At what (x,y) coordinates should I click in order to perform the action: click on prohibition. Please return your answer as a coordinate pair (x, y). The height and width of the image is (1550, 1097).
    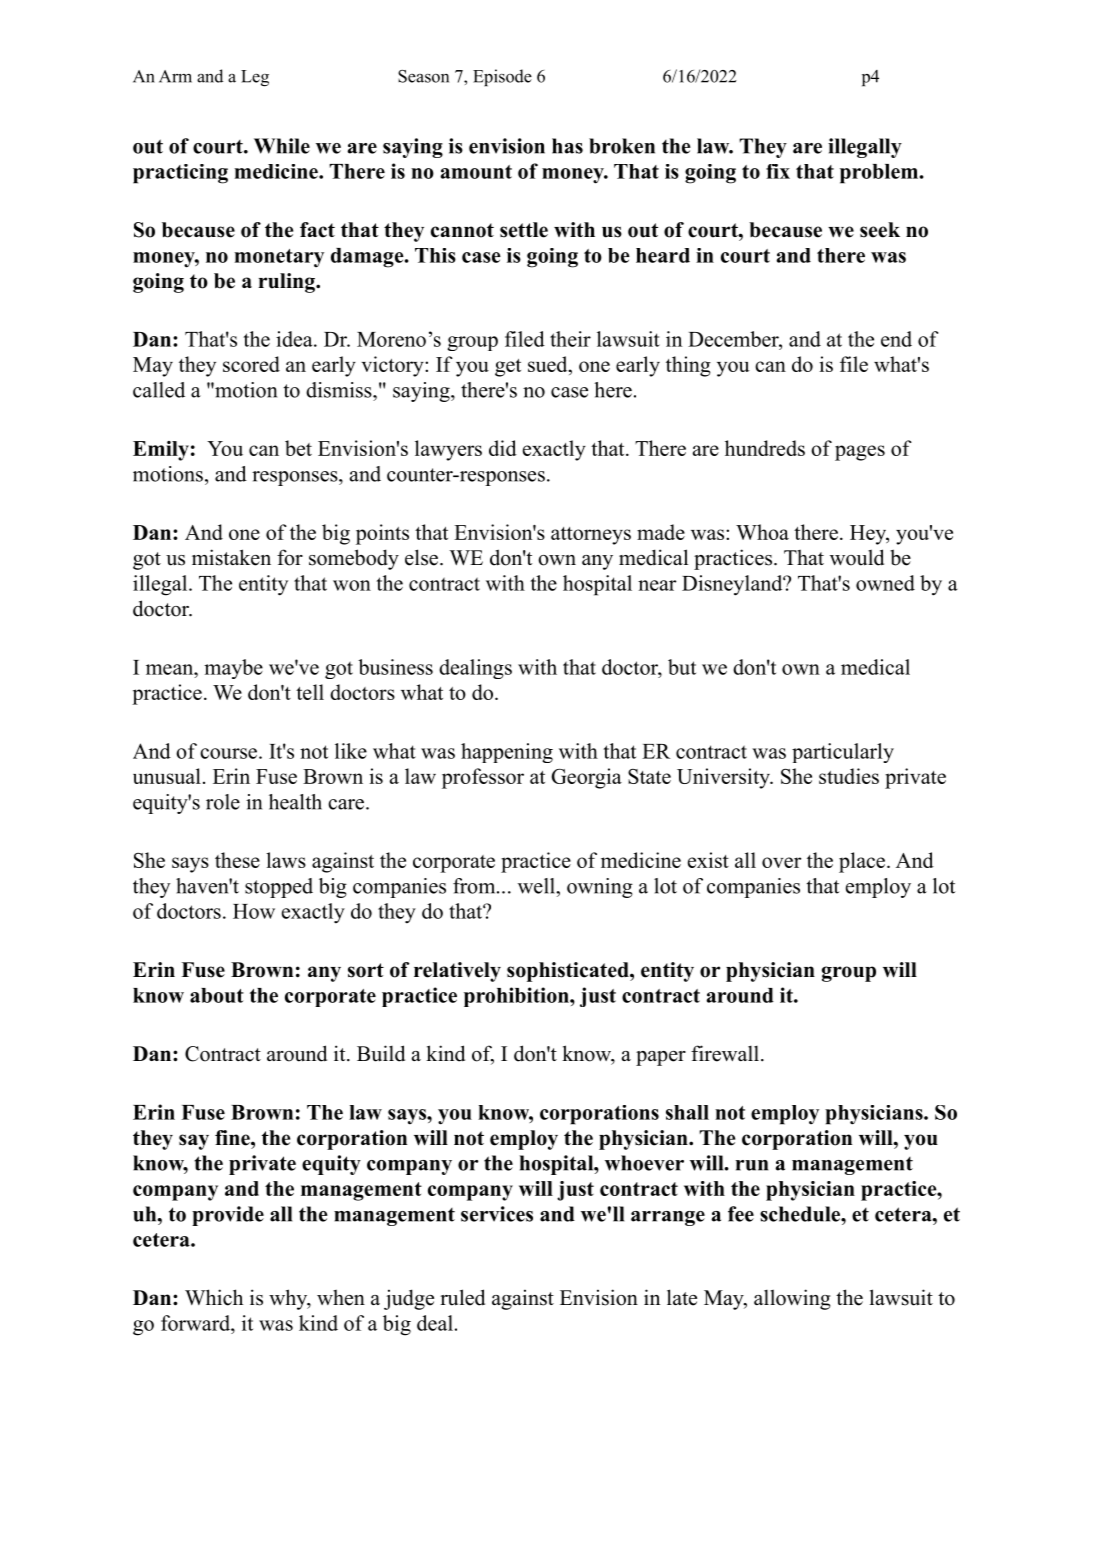
    Looking at the image, I should click on (517, 997).
